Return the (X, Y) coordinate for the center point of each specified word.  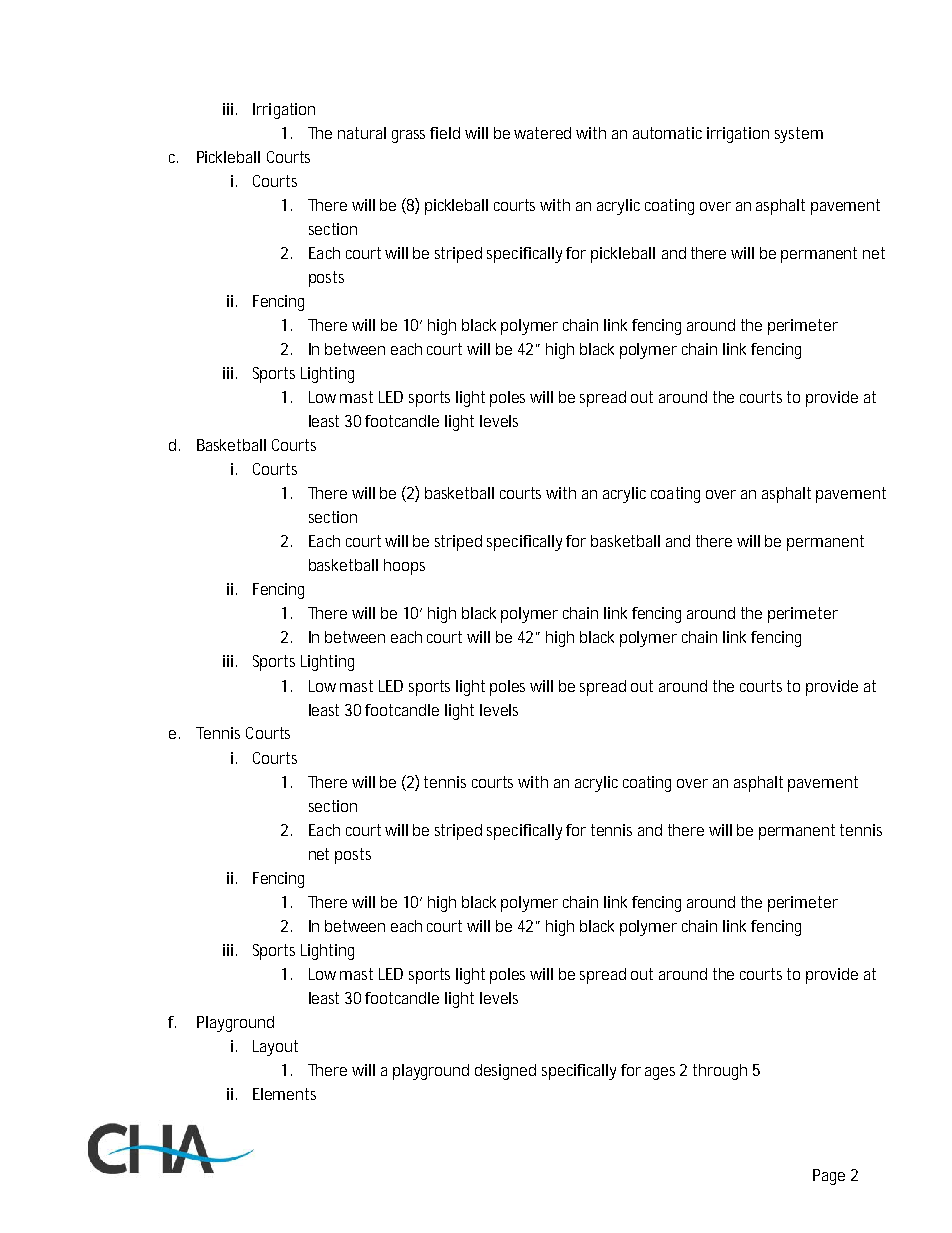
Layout (275, 1048)
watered (542, 133)
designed (505, 1072)
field (445, 133)
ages (660, 1073)
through (720, 1072)
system (799, 135)
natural (362, 133)
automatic (667, 133)
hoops (404, 567)
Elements (284, 1094)
